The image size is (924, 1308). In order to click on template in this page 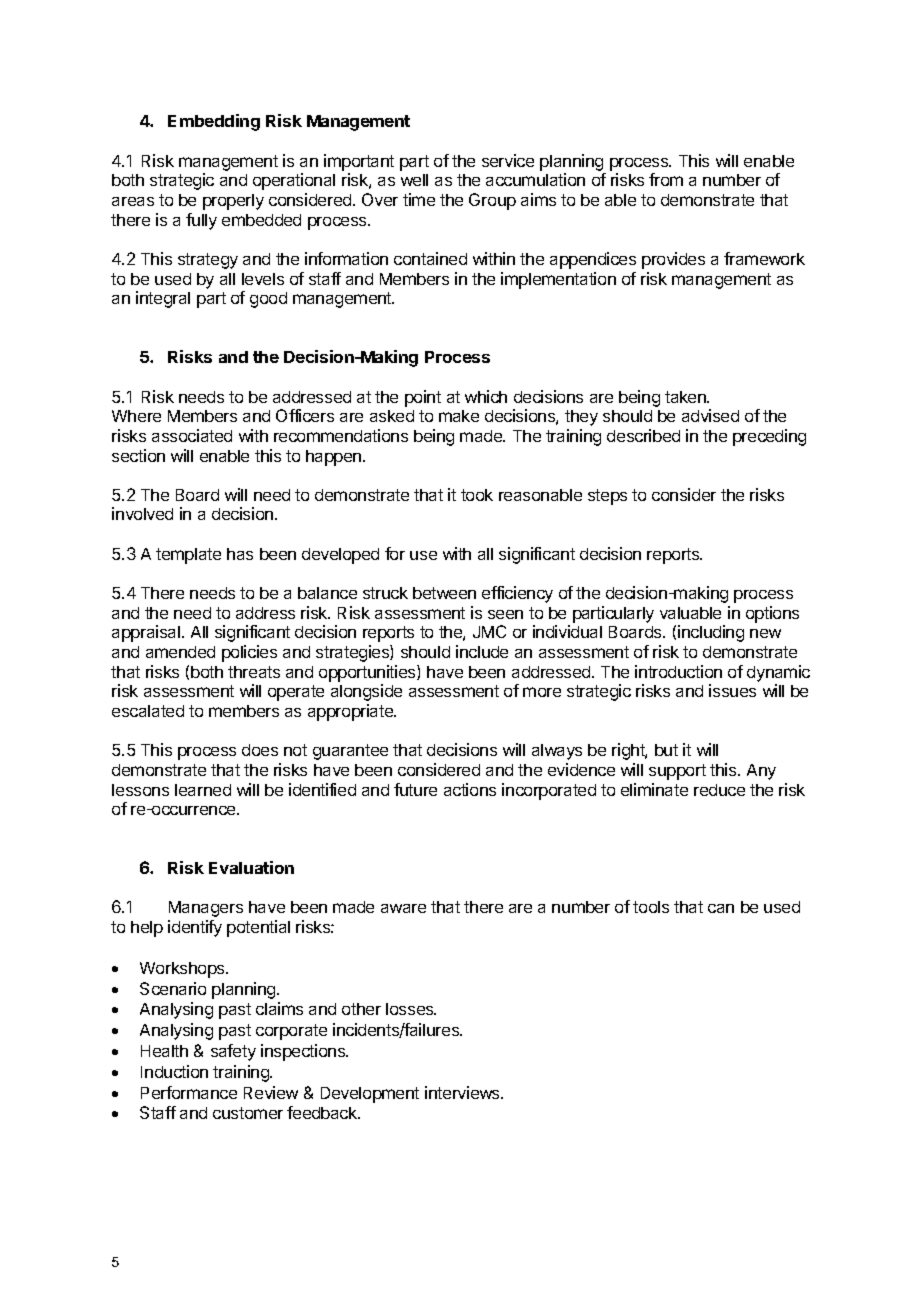, I will do `click(188, 556)`.
